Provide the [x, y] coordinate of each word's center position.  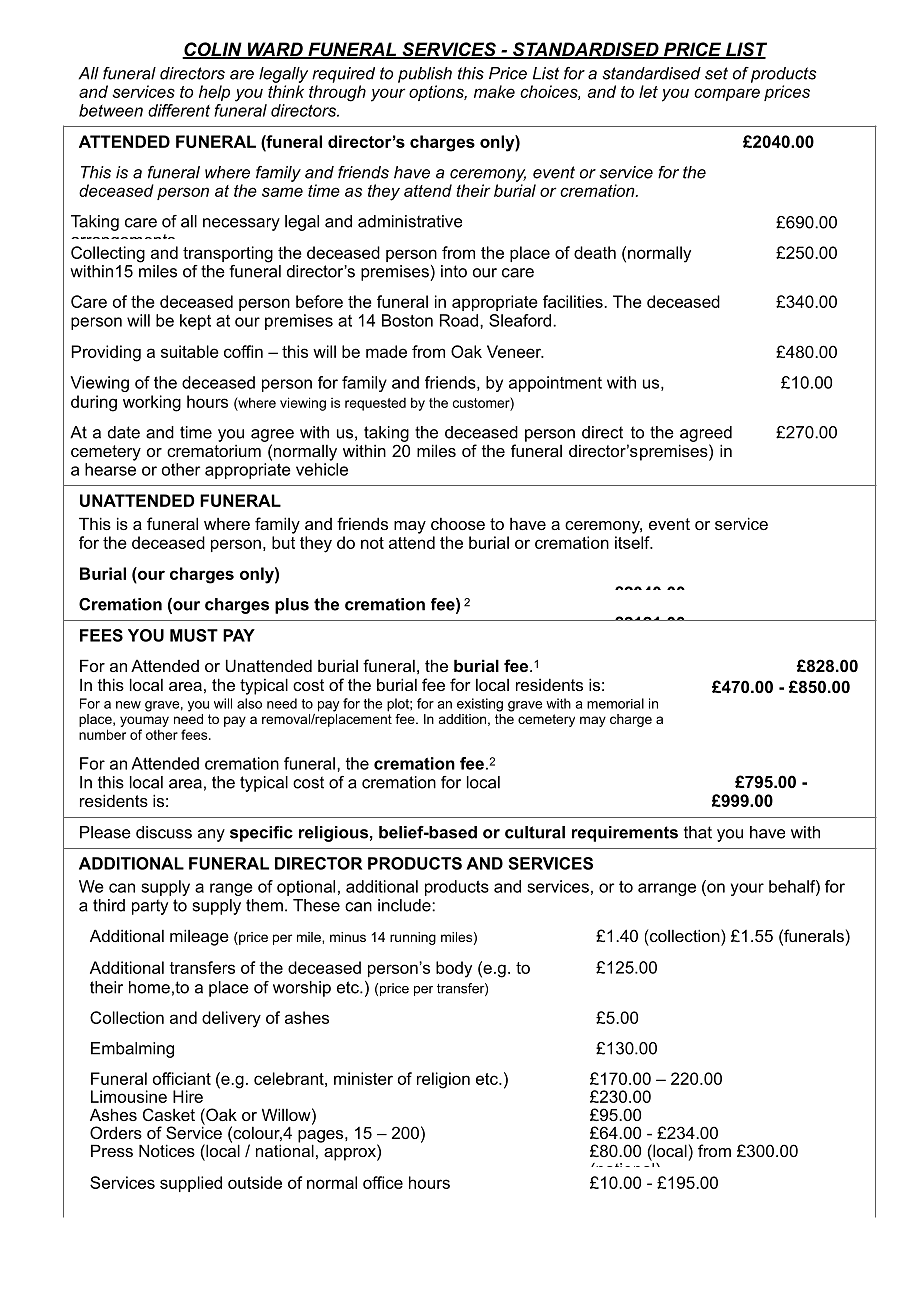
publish [425, 75]
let [648, 91]
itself [633, 542]
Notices [167, 1150]
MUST [194, 635]
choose [458, 523]
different [179, 110]
